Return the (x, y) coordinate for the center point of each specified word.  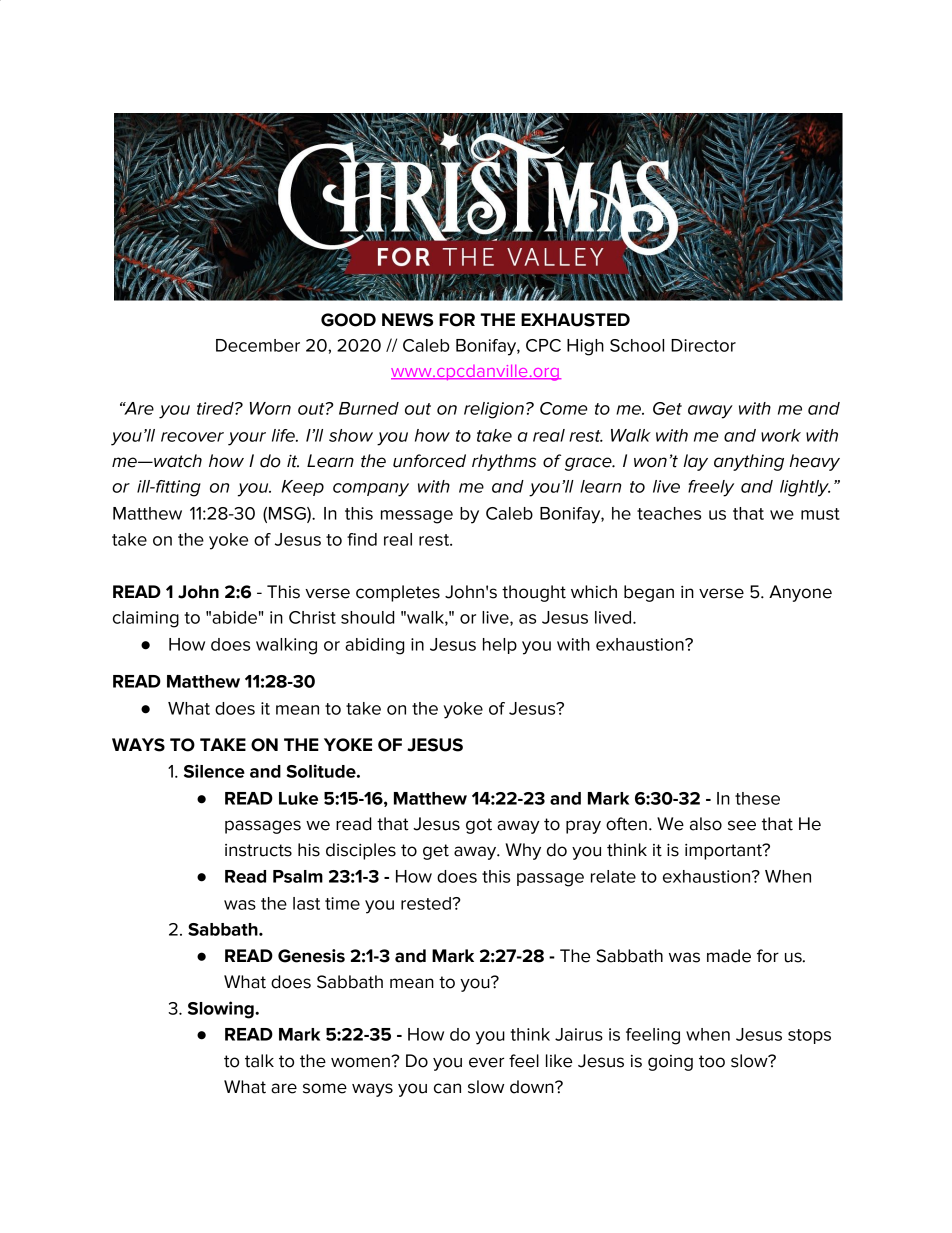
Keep (302, 488)
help (500, 646)
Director (703, 345)
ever (486, 1062)
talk (259, 1061)
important (724, 852)
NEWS (407, 320)
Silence (214, 771)
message (417, 517)
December (258, 345)
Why (523, 851)
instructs (258, 850)
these (757, 798)
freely (711, 488)
